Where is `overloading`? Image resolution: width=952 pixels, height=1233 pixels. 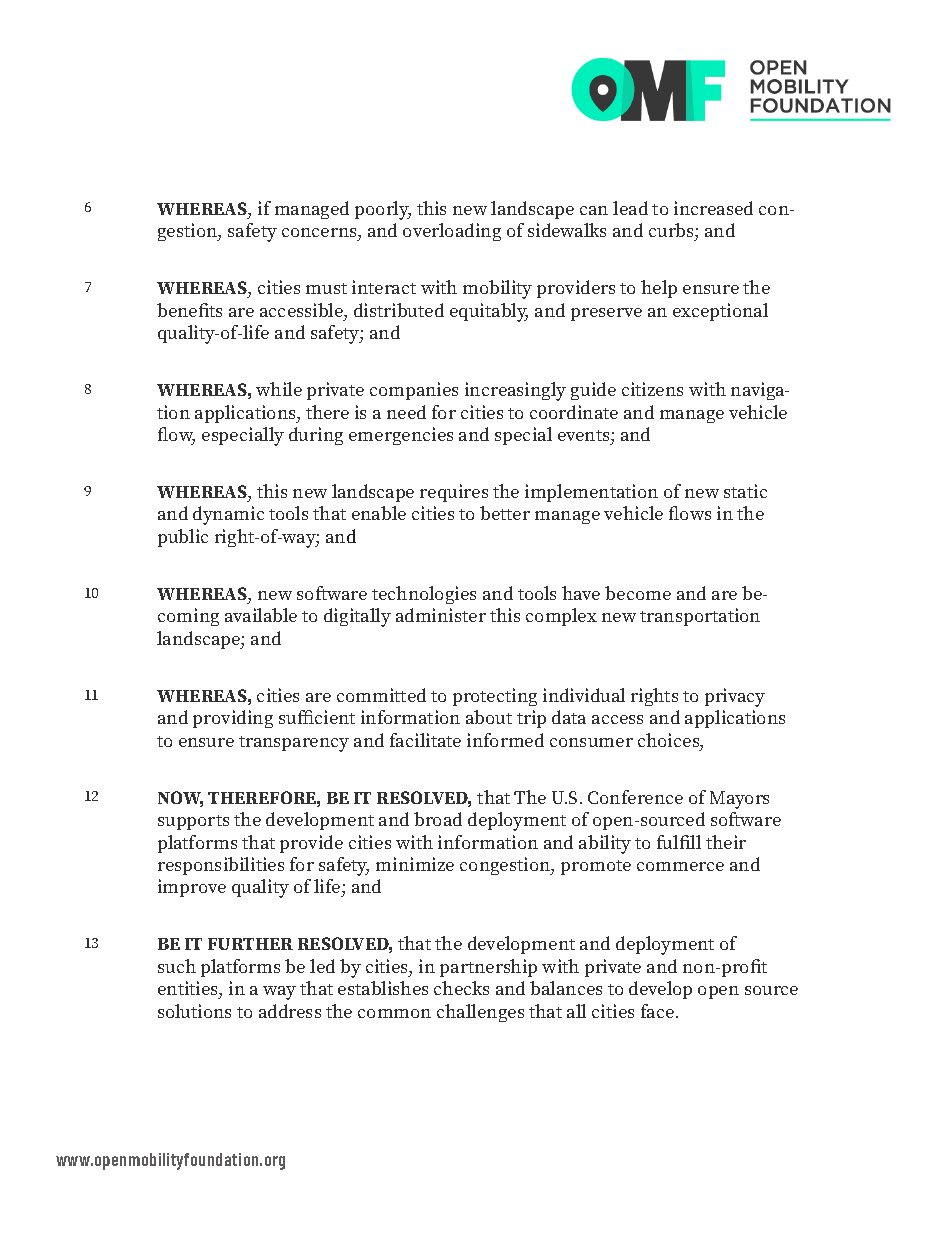 overloading is located at coordinates (452, 232).
